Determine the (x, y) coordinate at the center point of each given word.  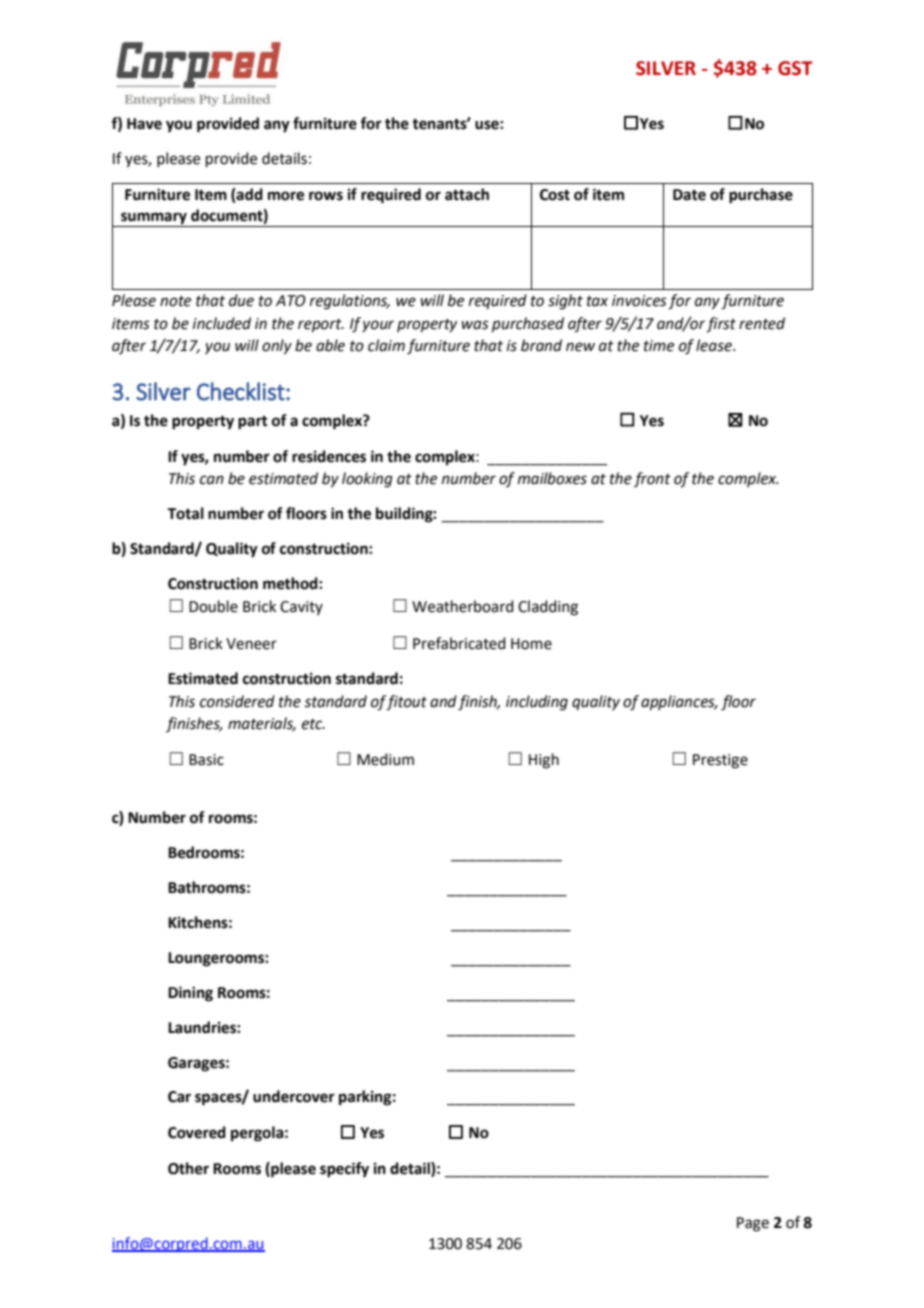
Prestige (720, 761)
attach (467, 194)
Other (188, 1168)
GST (795, 68)
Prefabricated (459, 643)
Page (753, 1224)
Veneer (251, 644)
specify (344, 1170)
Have (144, 124)
